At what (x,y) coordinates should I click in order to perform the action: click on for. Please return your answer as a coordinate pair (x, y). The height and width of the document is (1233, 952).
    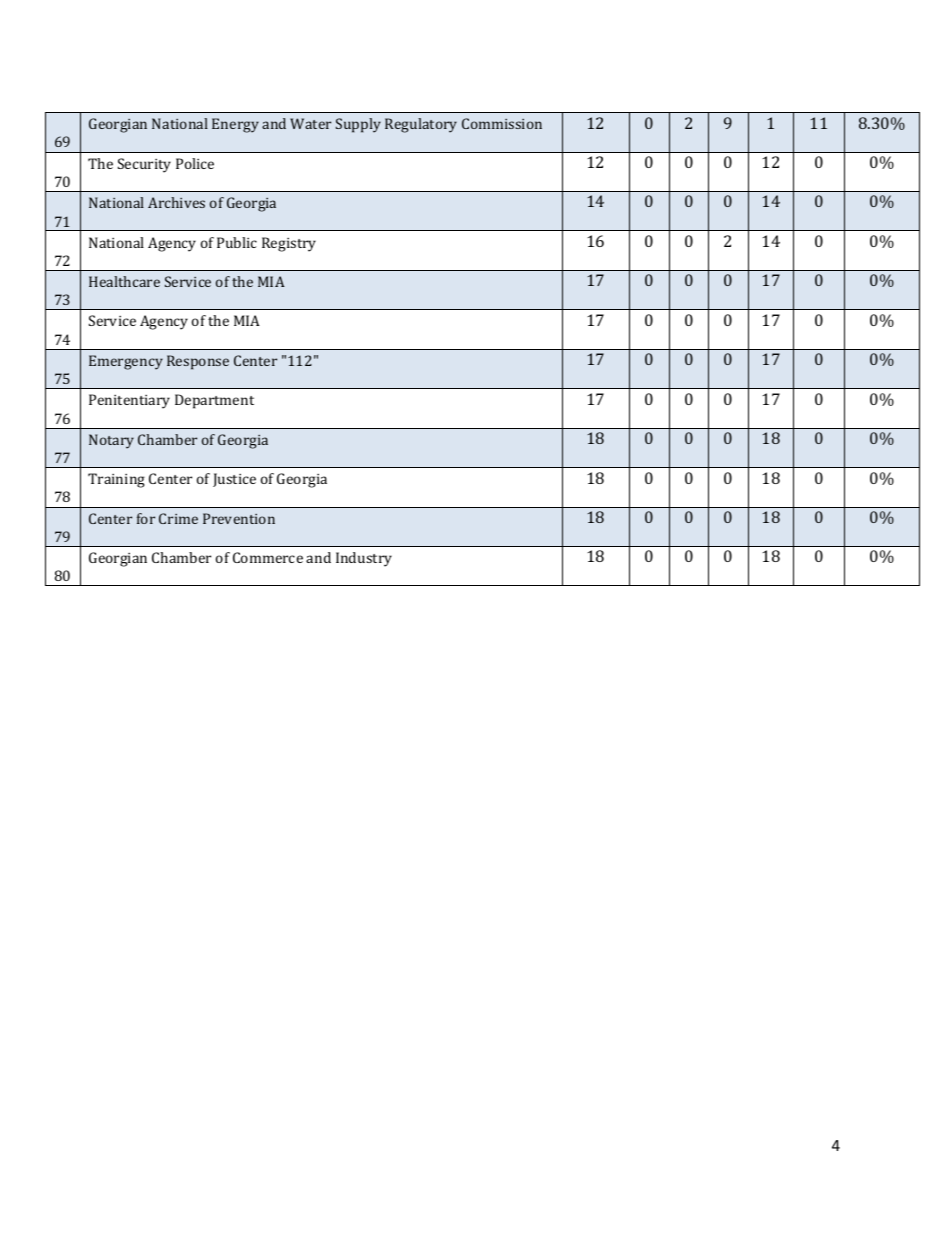
    Looking at the image, I should click on (146, 518).
